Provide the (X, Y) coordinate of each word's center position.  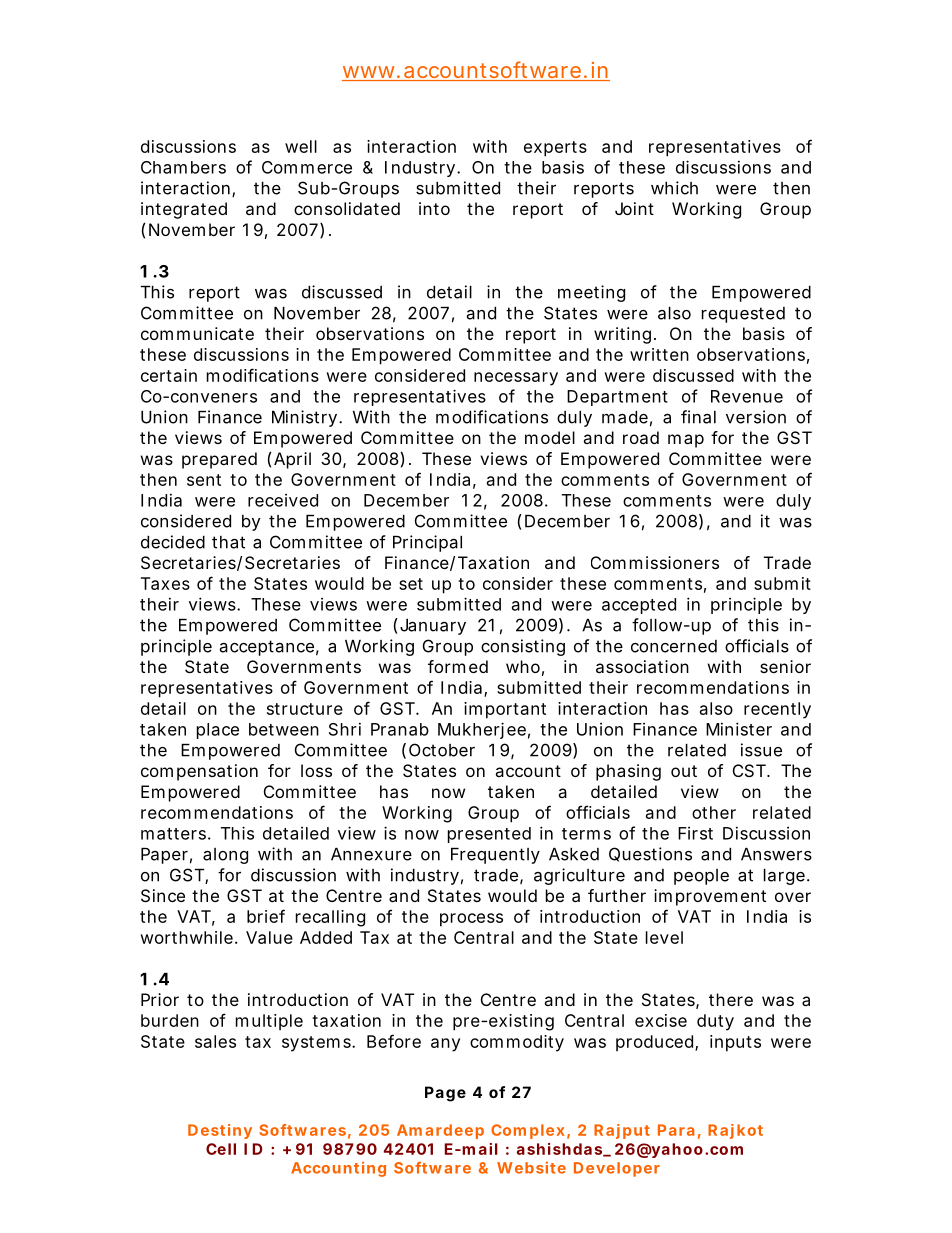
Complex (528, 1131)
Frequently (495, 856)
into (434, 208)
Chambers (183, 167)
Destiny (220, 1131)
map (686, 441)
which (674, 188)
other (714, 812)
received (283, 500)
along (225, 856)
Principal (427, 543)
